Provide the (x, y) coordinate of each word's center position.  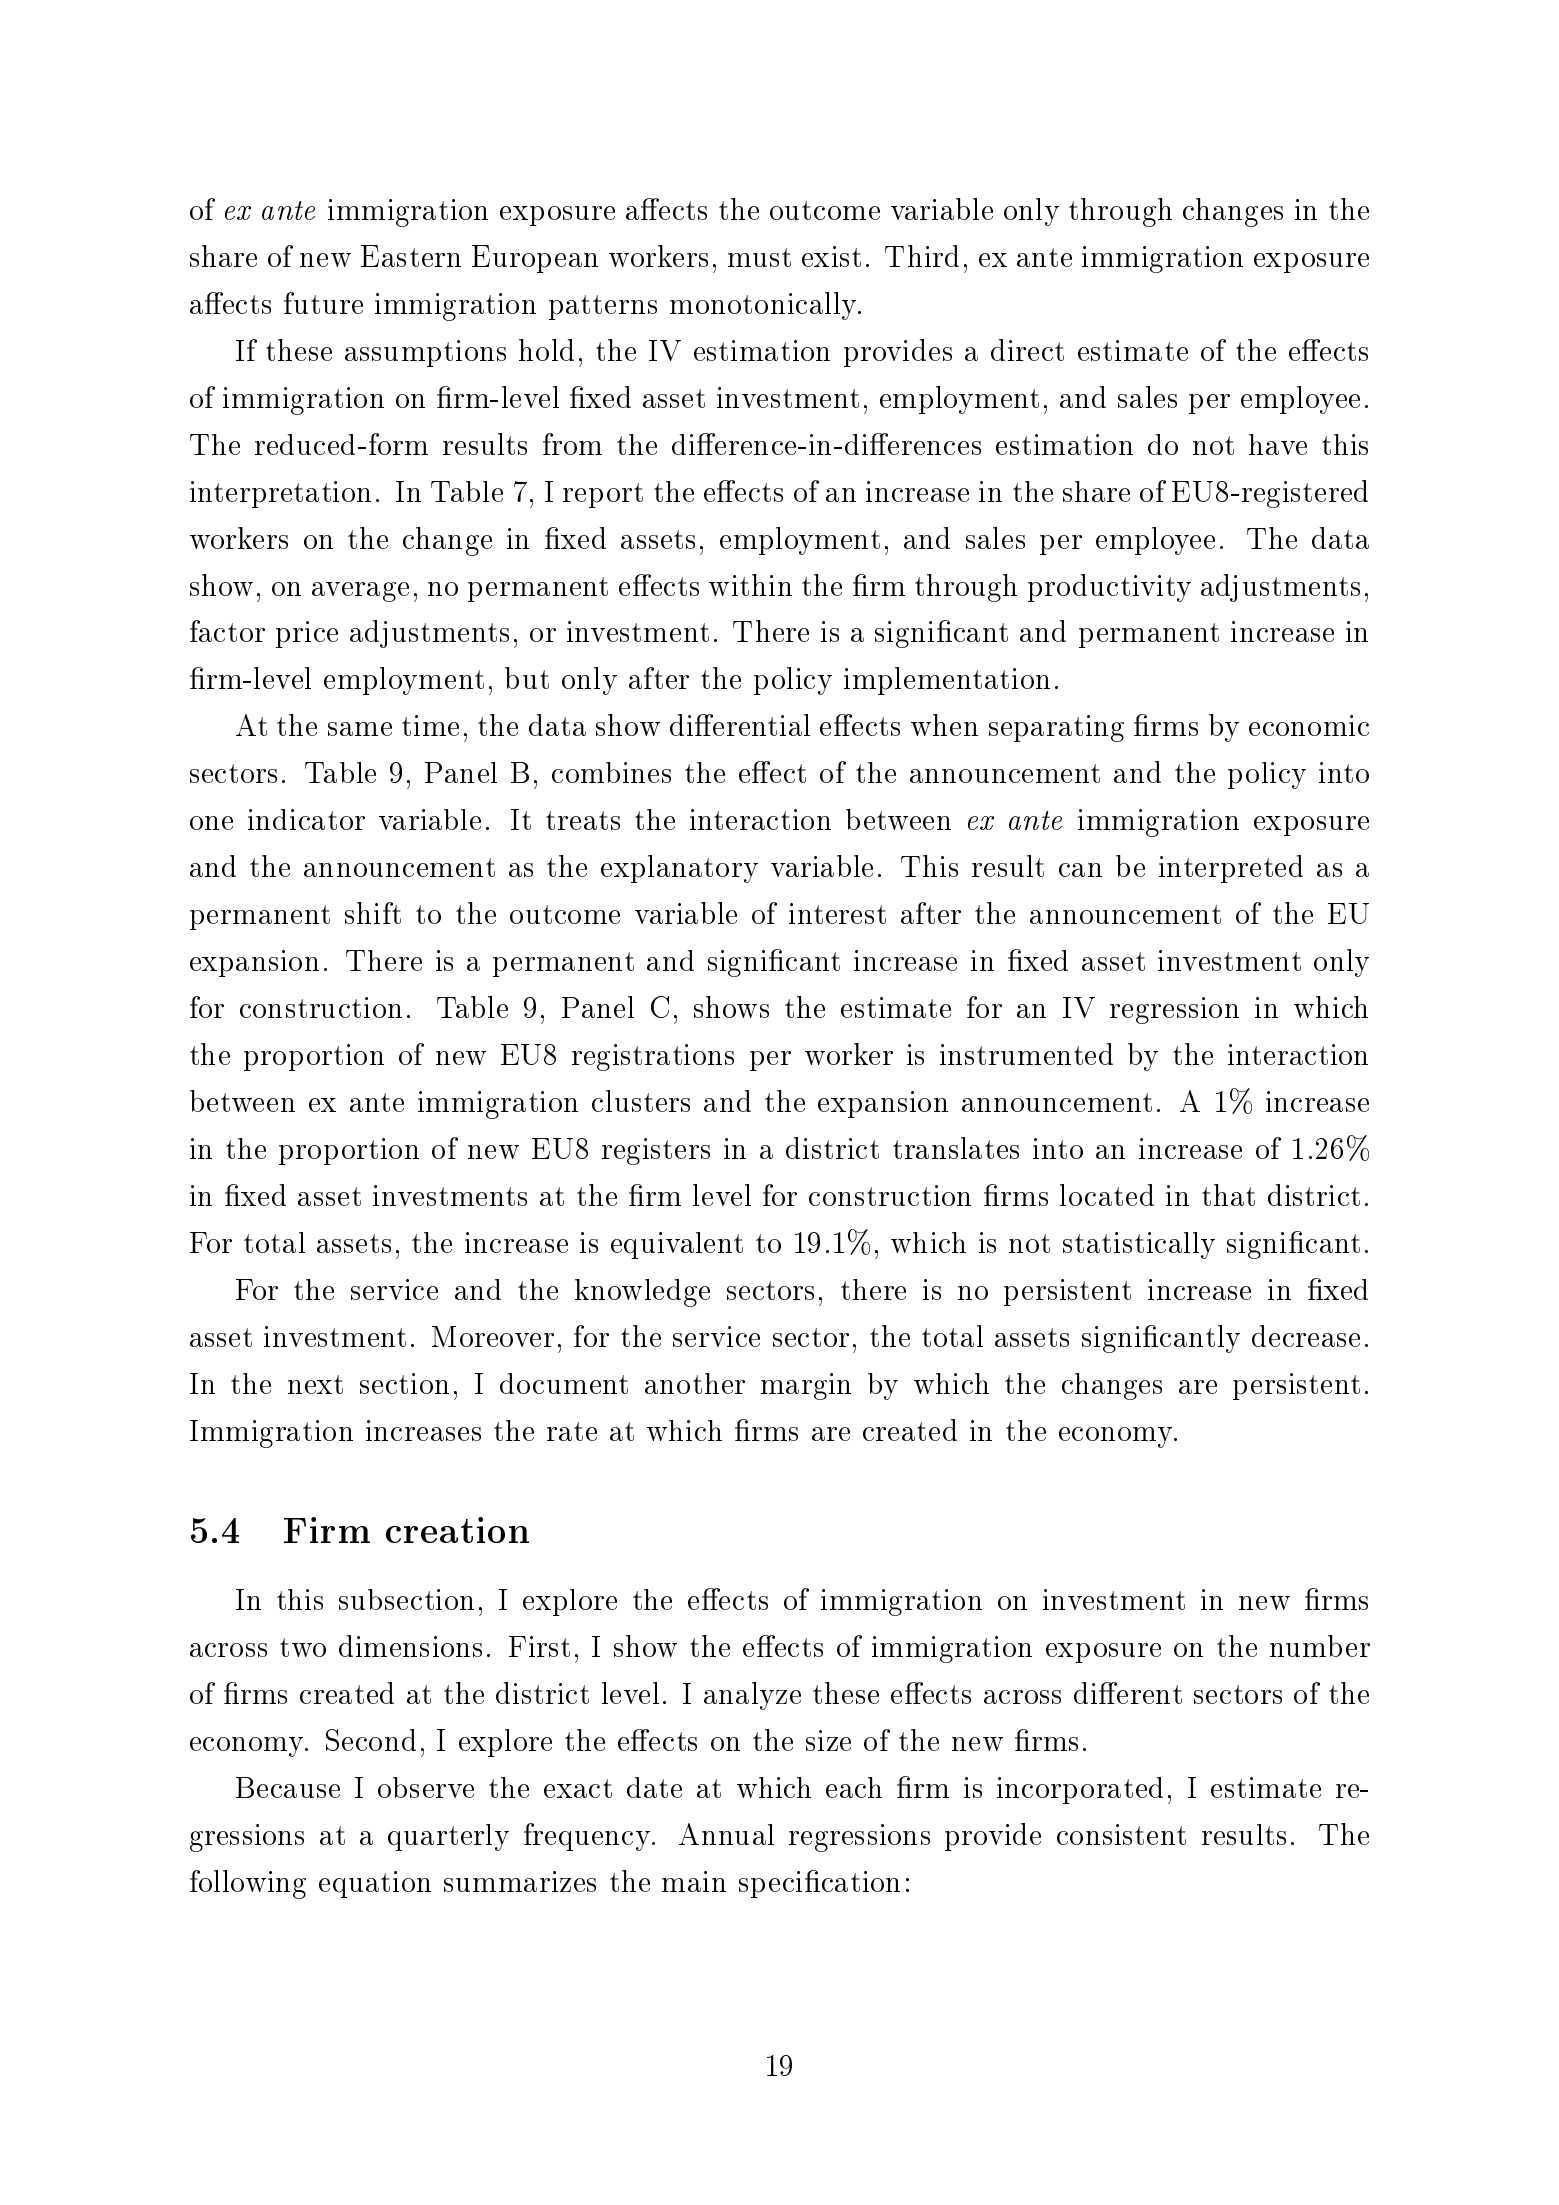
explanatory (679, 869)
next (315, 1384)
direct (1027, 350)
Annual (726, 1834)
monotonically (764, 306)
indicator (306, 819)
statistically (1139, 1245)
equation (375, 1884)
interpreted (1231, 869)
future (323, 303)
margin (806, 1386)
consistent (1121, 1834)
